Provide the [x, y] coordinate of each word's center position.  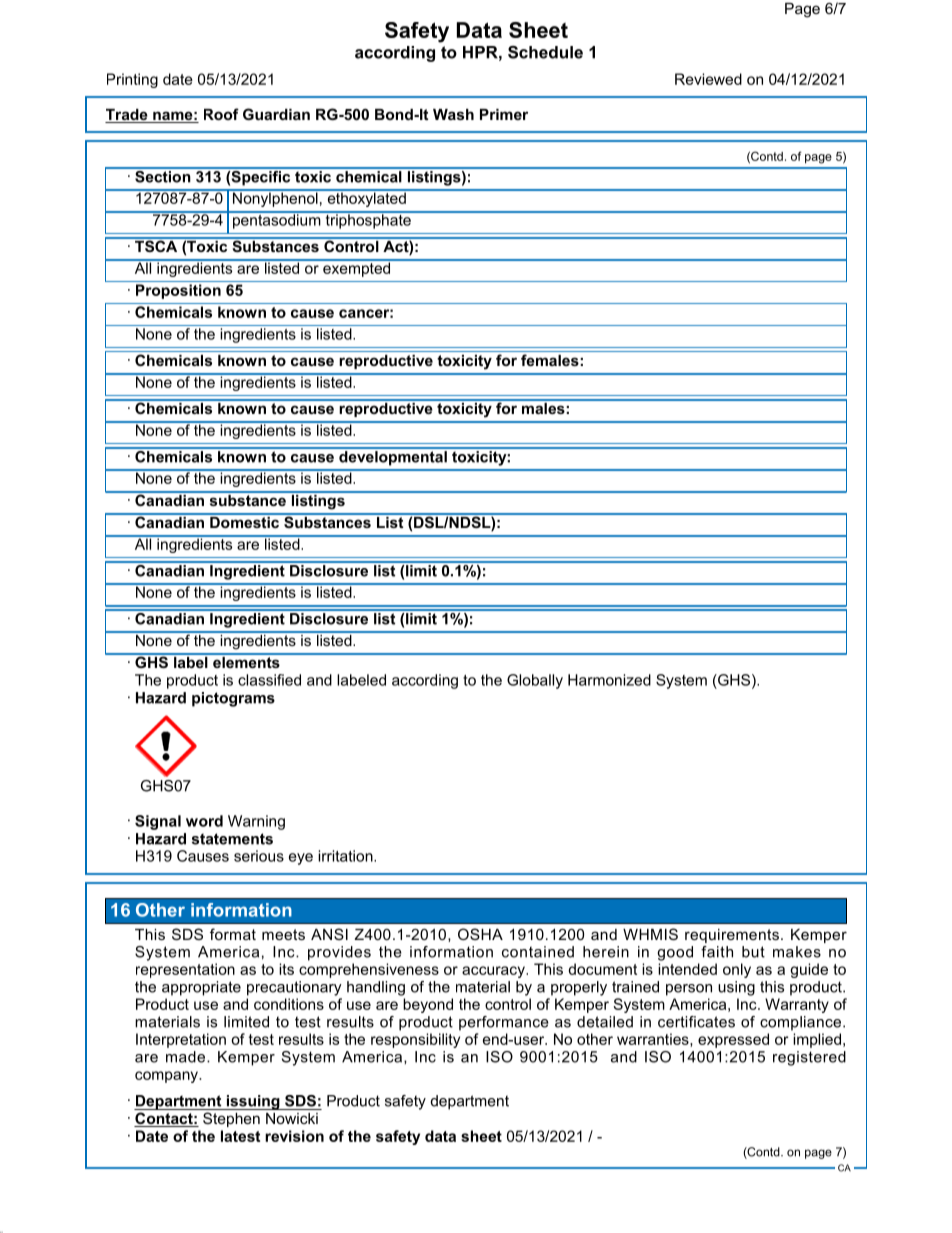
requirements [732, 936]
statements [232, 839]
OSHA [480, 934]
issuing [253, 1102]
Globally [535, 681]
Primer [504, 114]
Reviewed [708, 79]
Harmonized [609, 680]
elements [246, 661]
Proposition [178, 291]
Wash [453, 114]
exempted [357, 268]
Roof [221, 114]
